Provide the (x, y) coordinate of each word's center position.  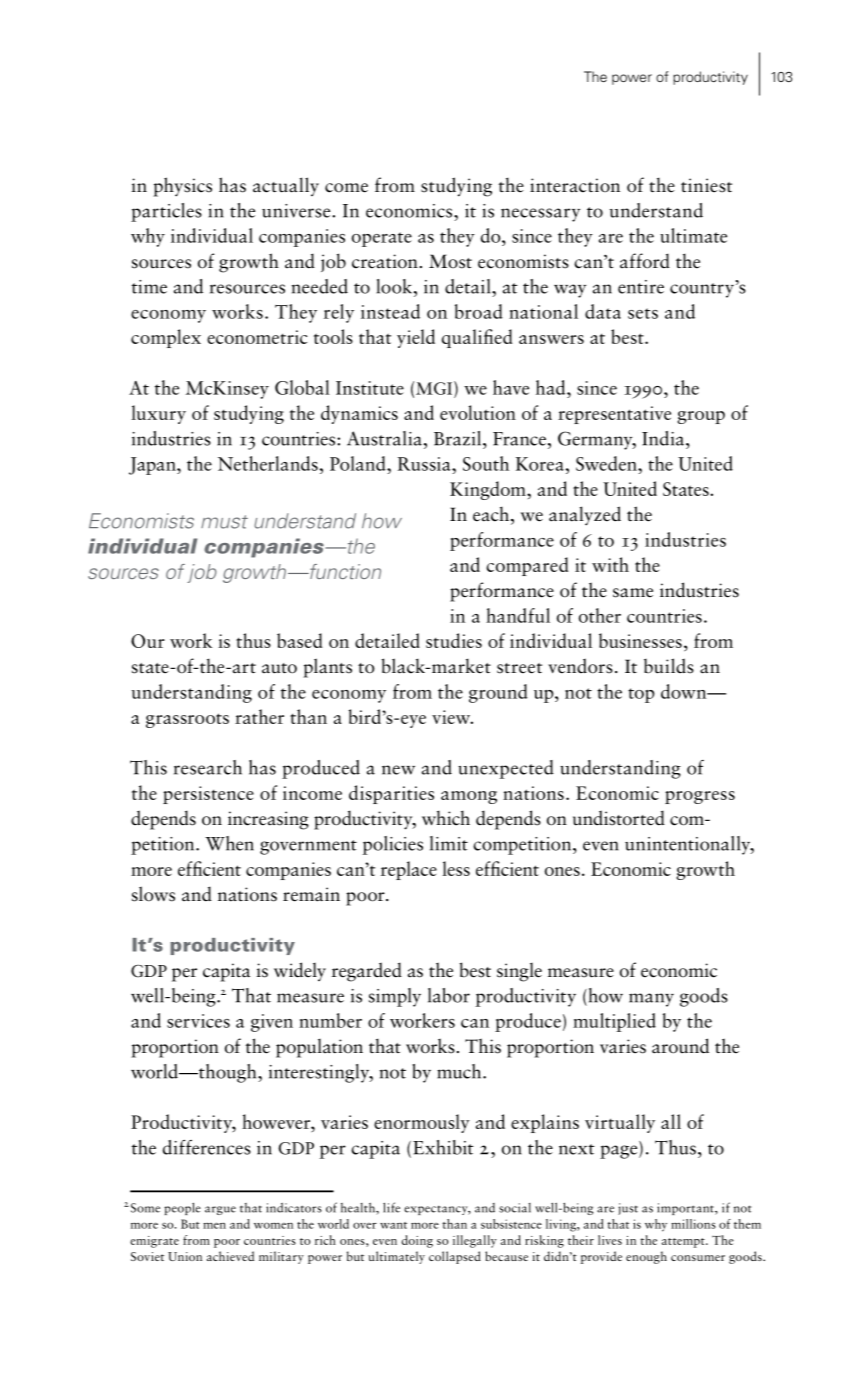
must (224, 522)
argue (220, 1210)
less (456, 868)
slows (153, 894)
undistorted (619, 818)
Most (450, 261)
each (491, 514)
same (633, 593)
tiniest (706, 185)
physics (182, 187)
